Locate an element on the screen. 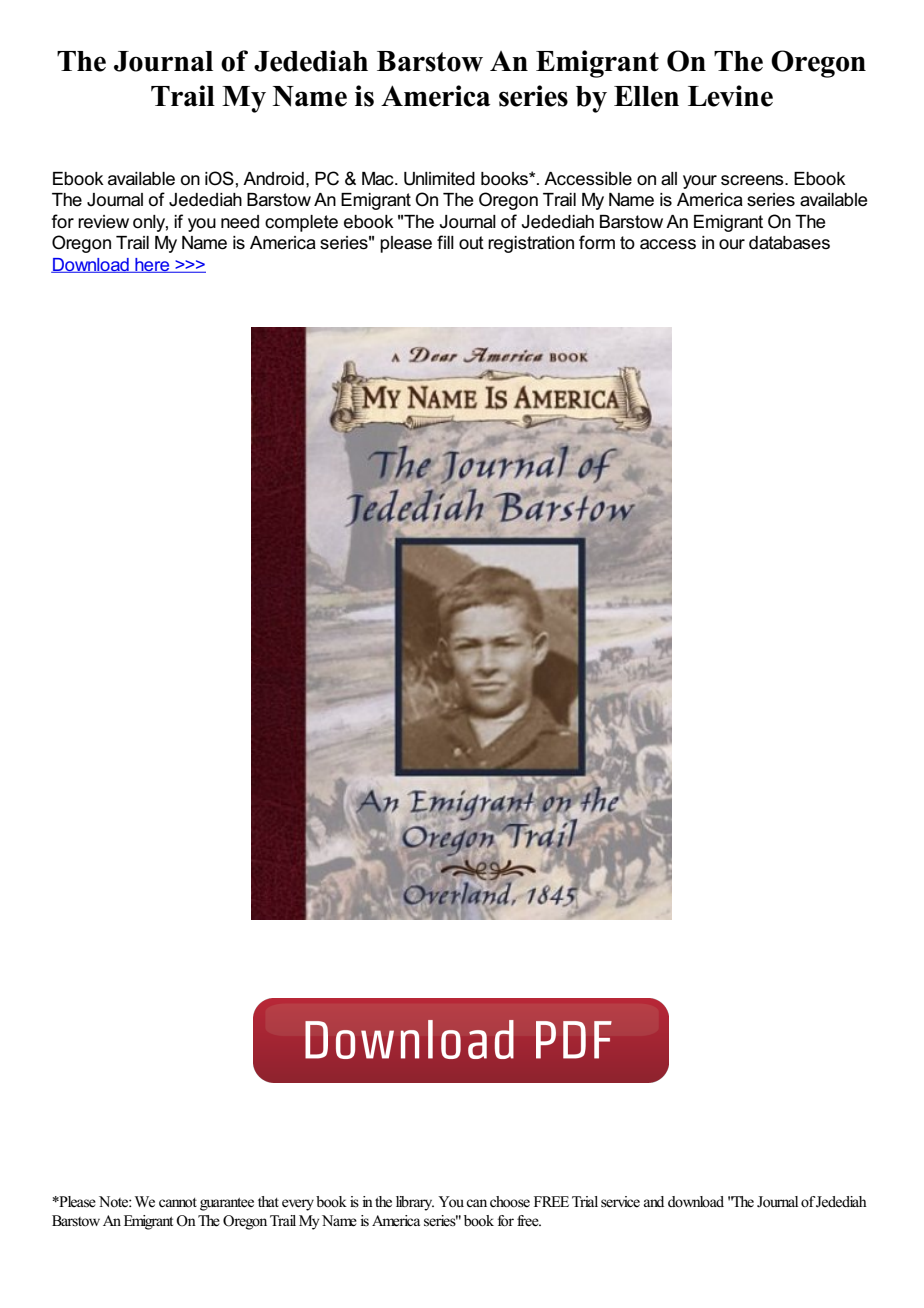  registration is located at coordinates (531, 244).
